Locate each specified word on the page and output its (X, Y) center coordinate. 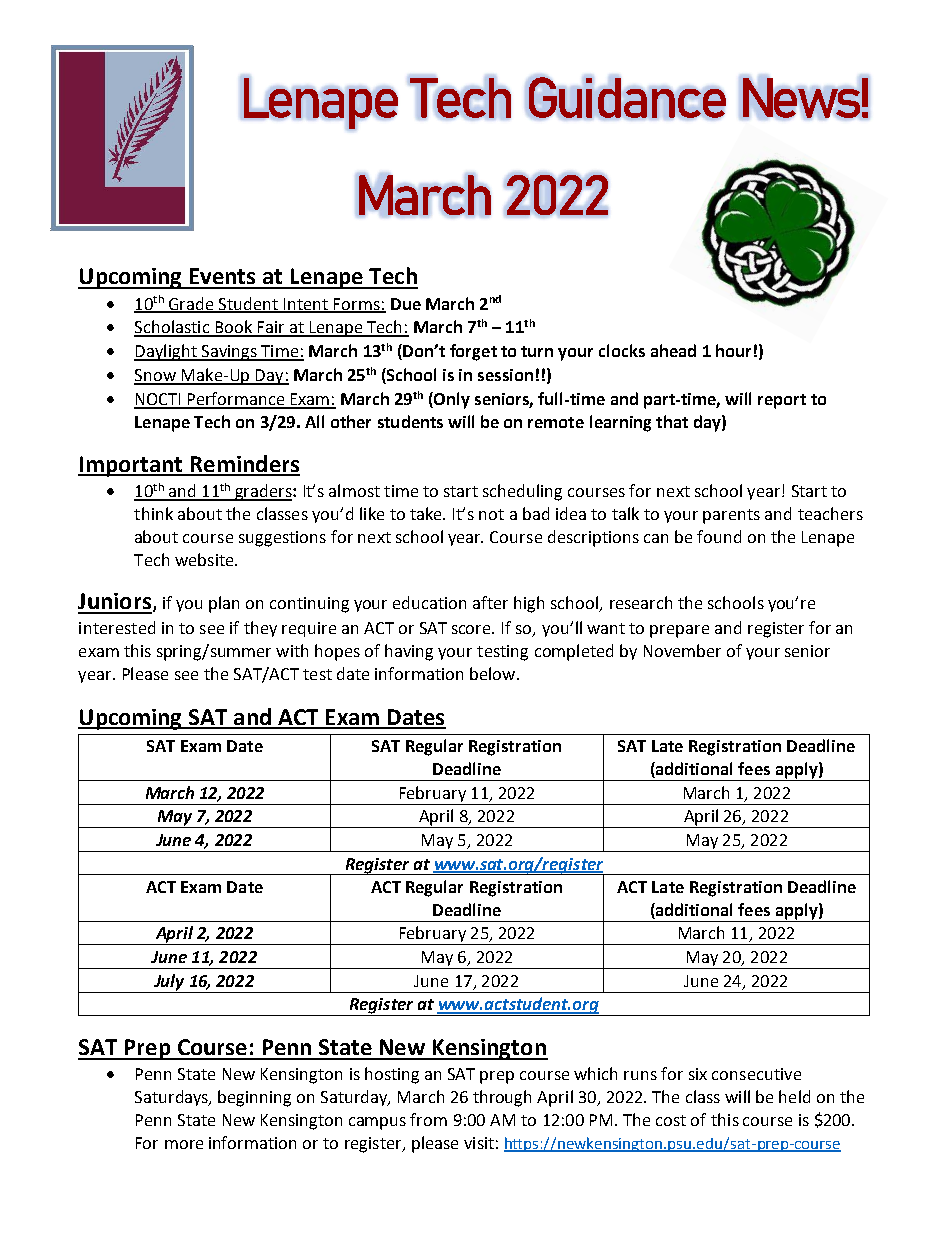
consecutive (756, 1074)
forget (473, 352)
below (494, 673)
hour (733, 350)
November (682, 650)
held (794, 1096)
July (169, 982)
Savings (229, 353)
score (473, 629)
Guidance (627, 97)
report (782, 401)
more (184, 1144)
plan (224, 604)
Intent (306, 305)
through (502, 1098)
